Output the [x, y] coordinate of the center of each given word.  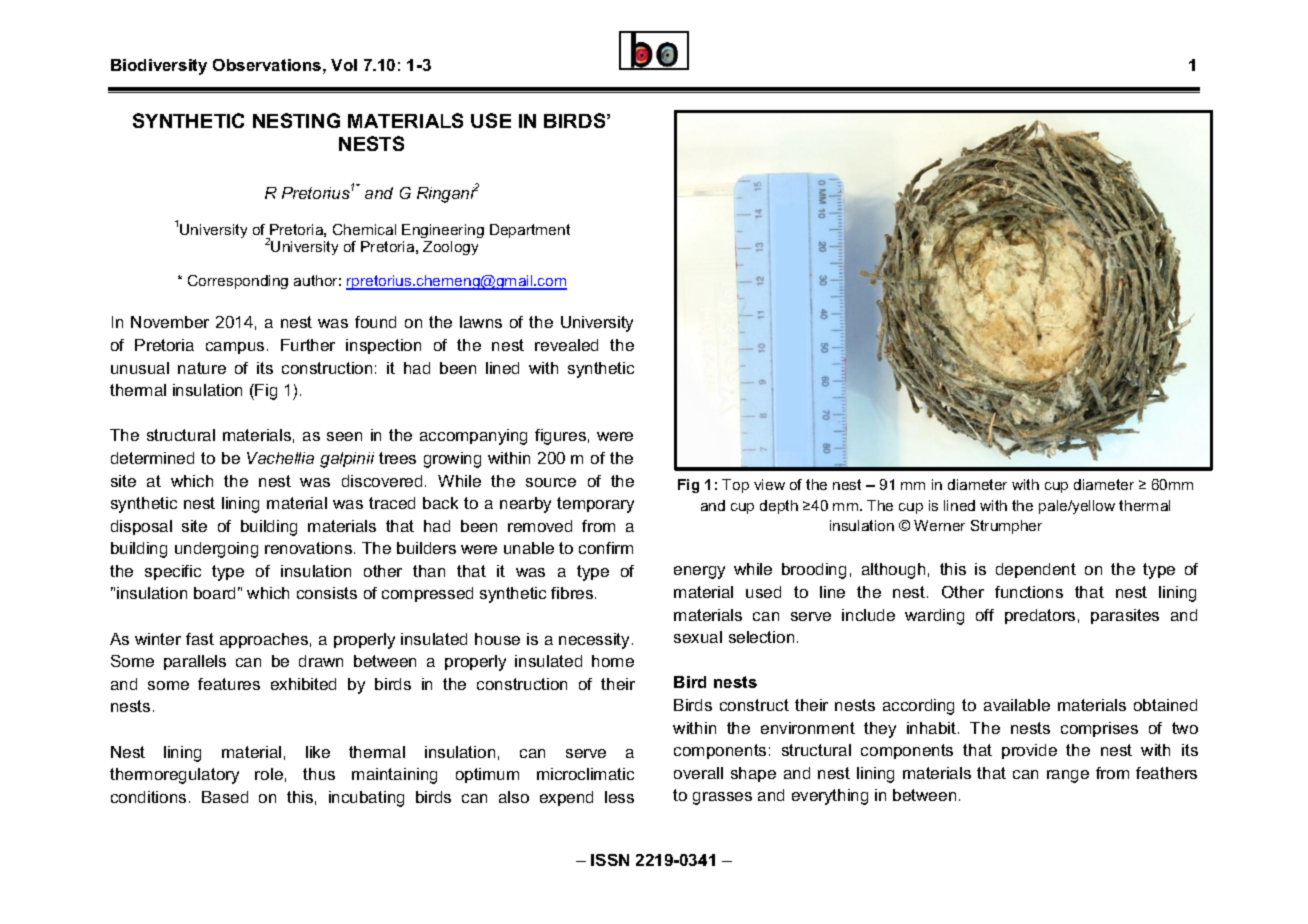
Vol [344, 65]
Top [735, 486]
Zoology [450, 248]
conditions [148, 797]
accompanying [473, 437]
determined [152, 458]
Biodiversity [159, 67]
